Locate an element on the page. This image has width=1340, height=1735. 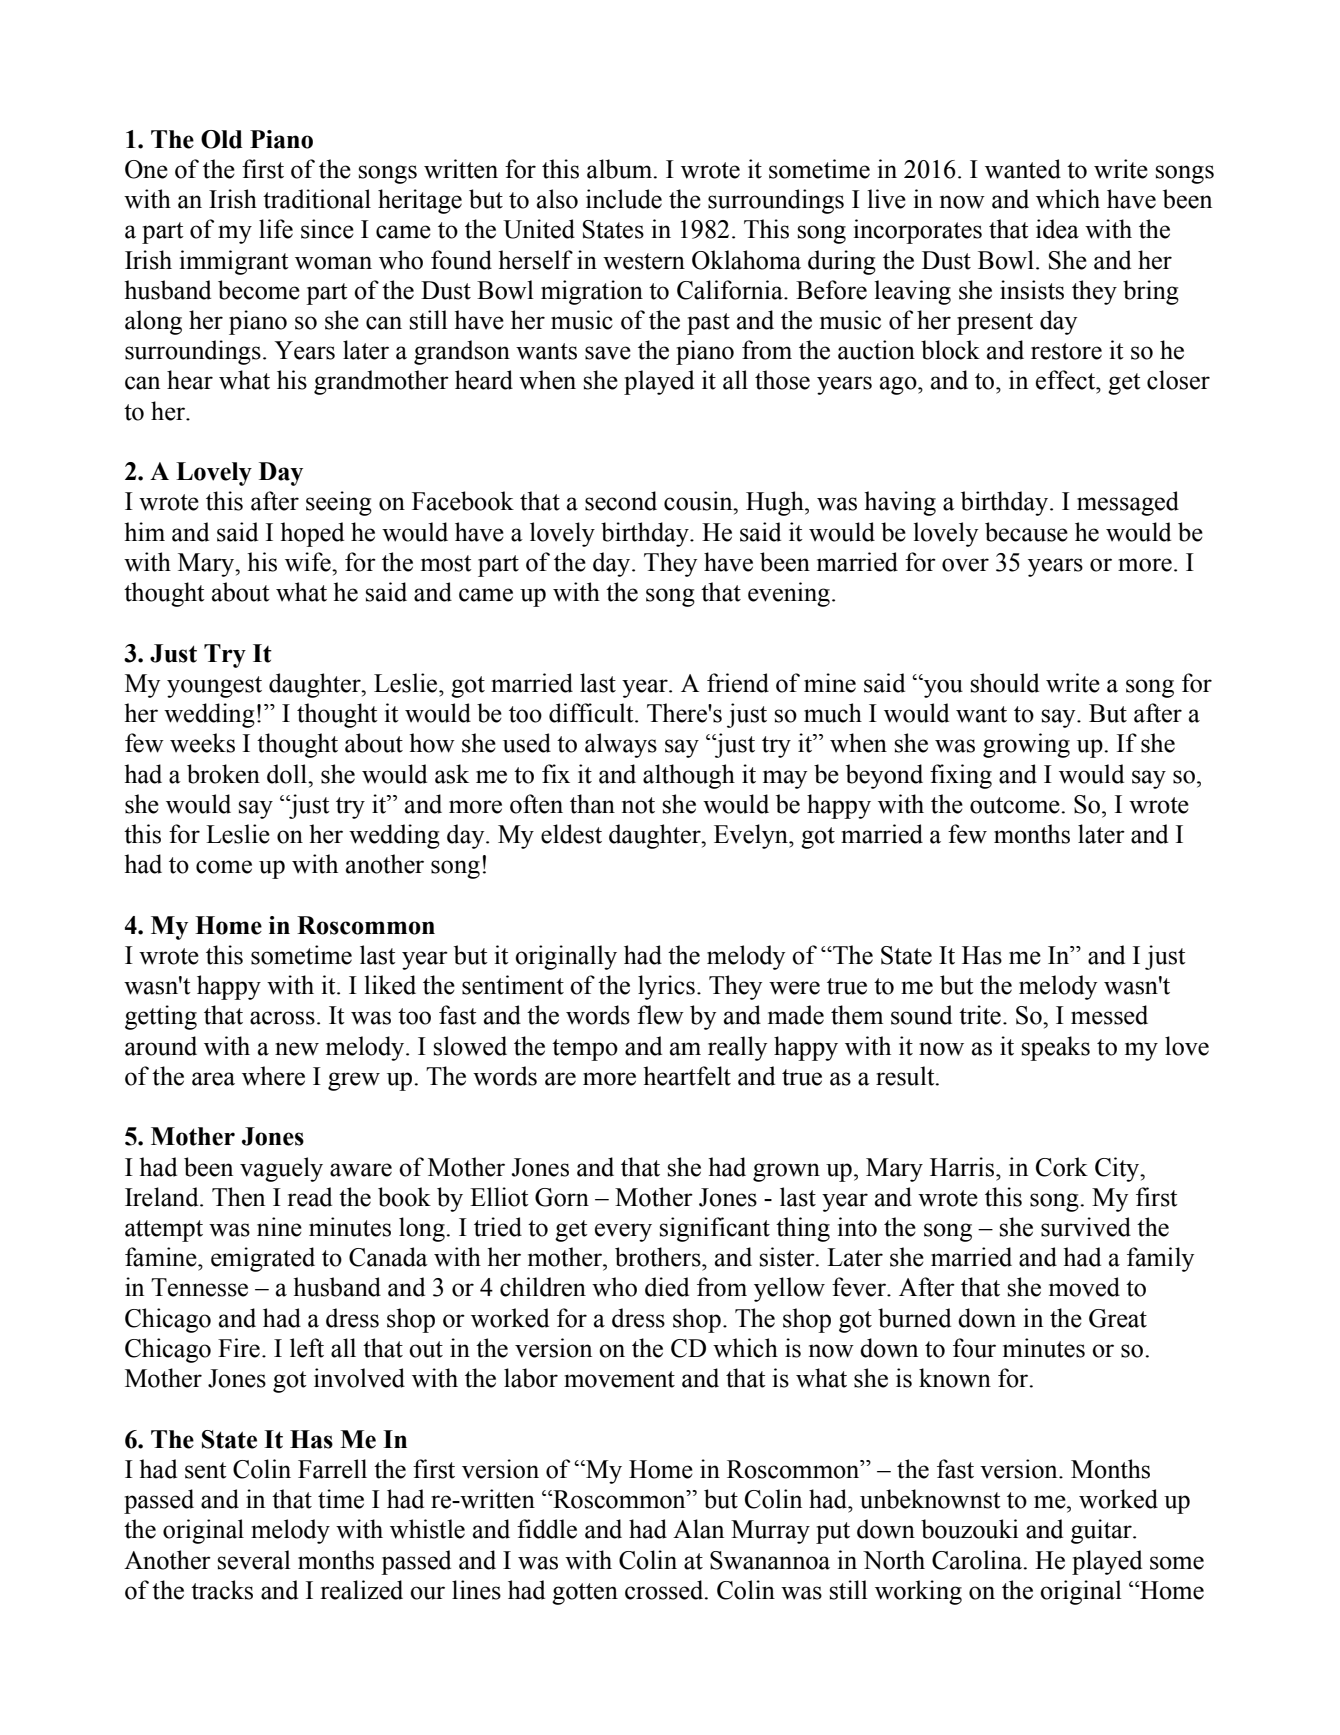
Carolina is located at coordinates (978, 1560).
